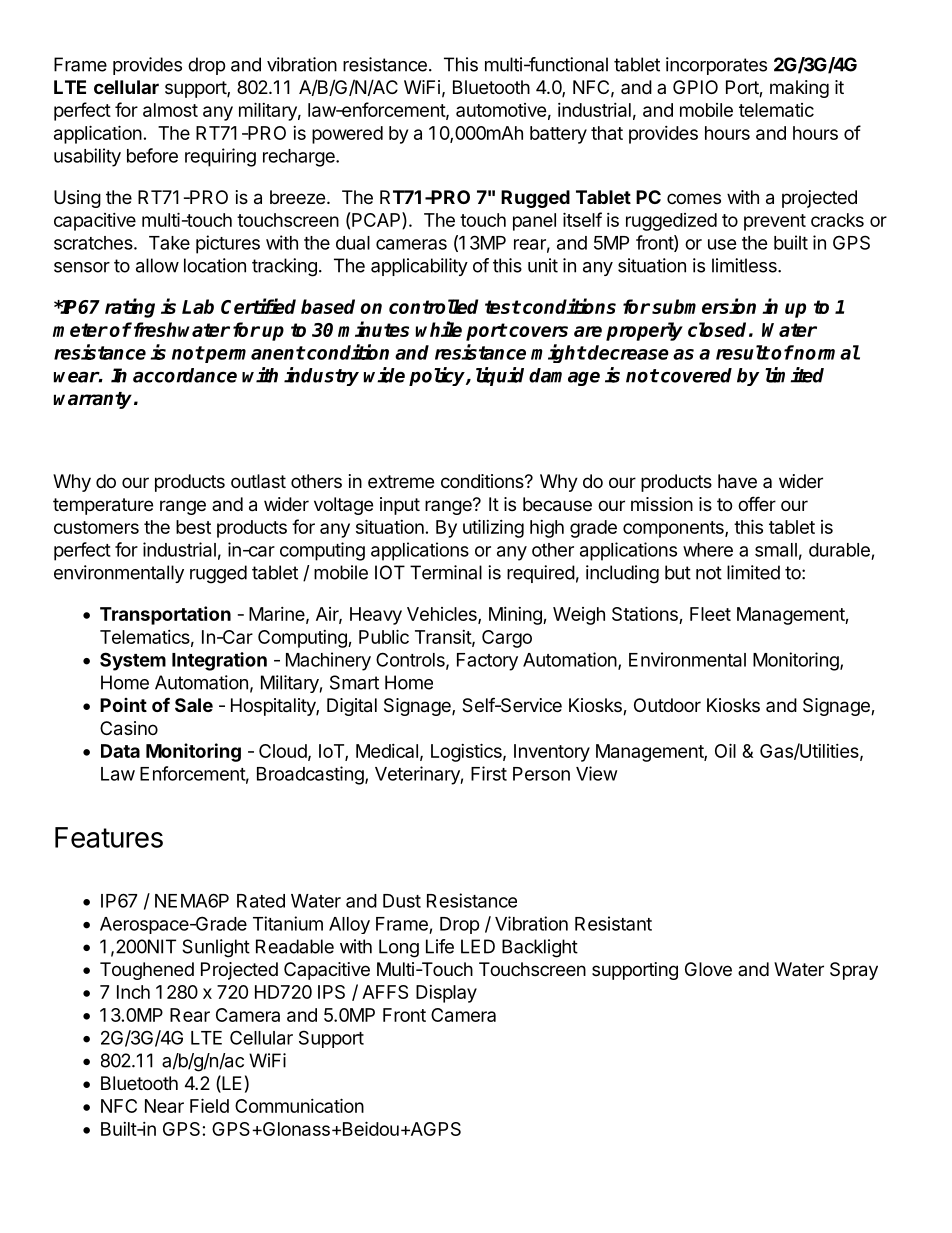  I want to click on almost, so click(170, 110).
